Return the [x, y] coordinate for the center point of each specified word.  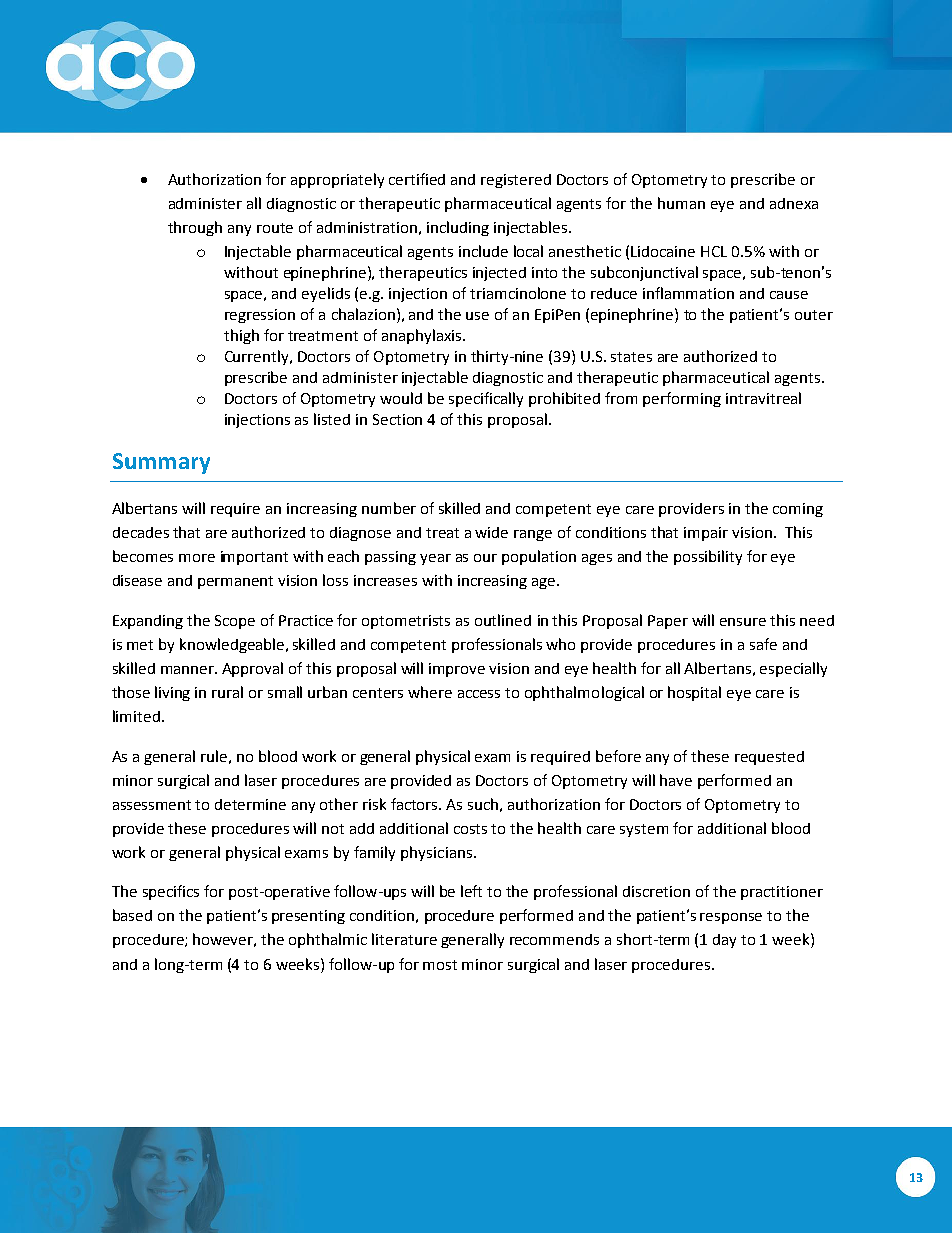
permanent [235, 582]
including [458, 228]
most [440, 965]
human [681, 203]
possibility [708, 557]
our [485, 558]
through [195, 228]
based [132, 915]
